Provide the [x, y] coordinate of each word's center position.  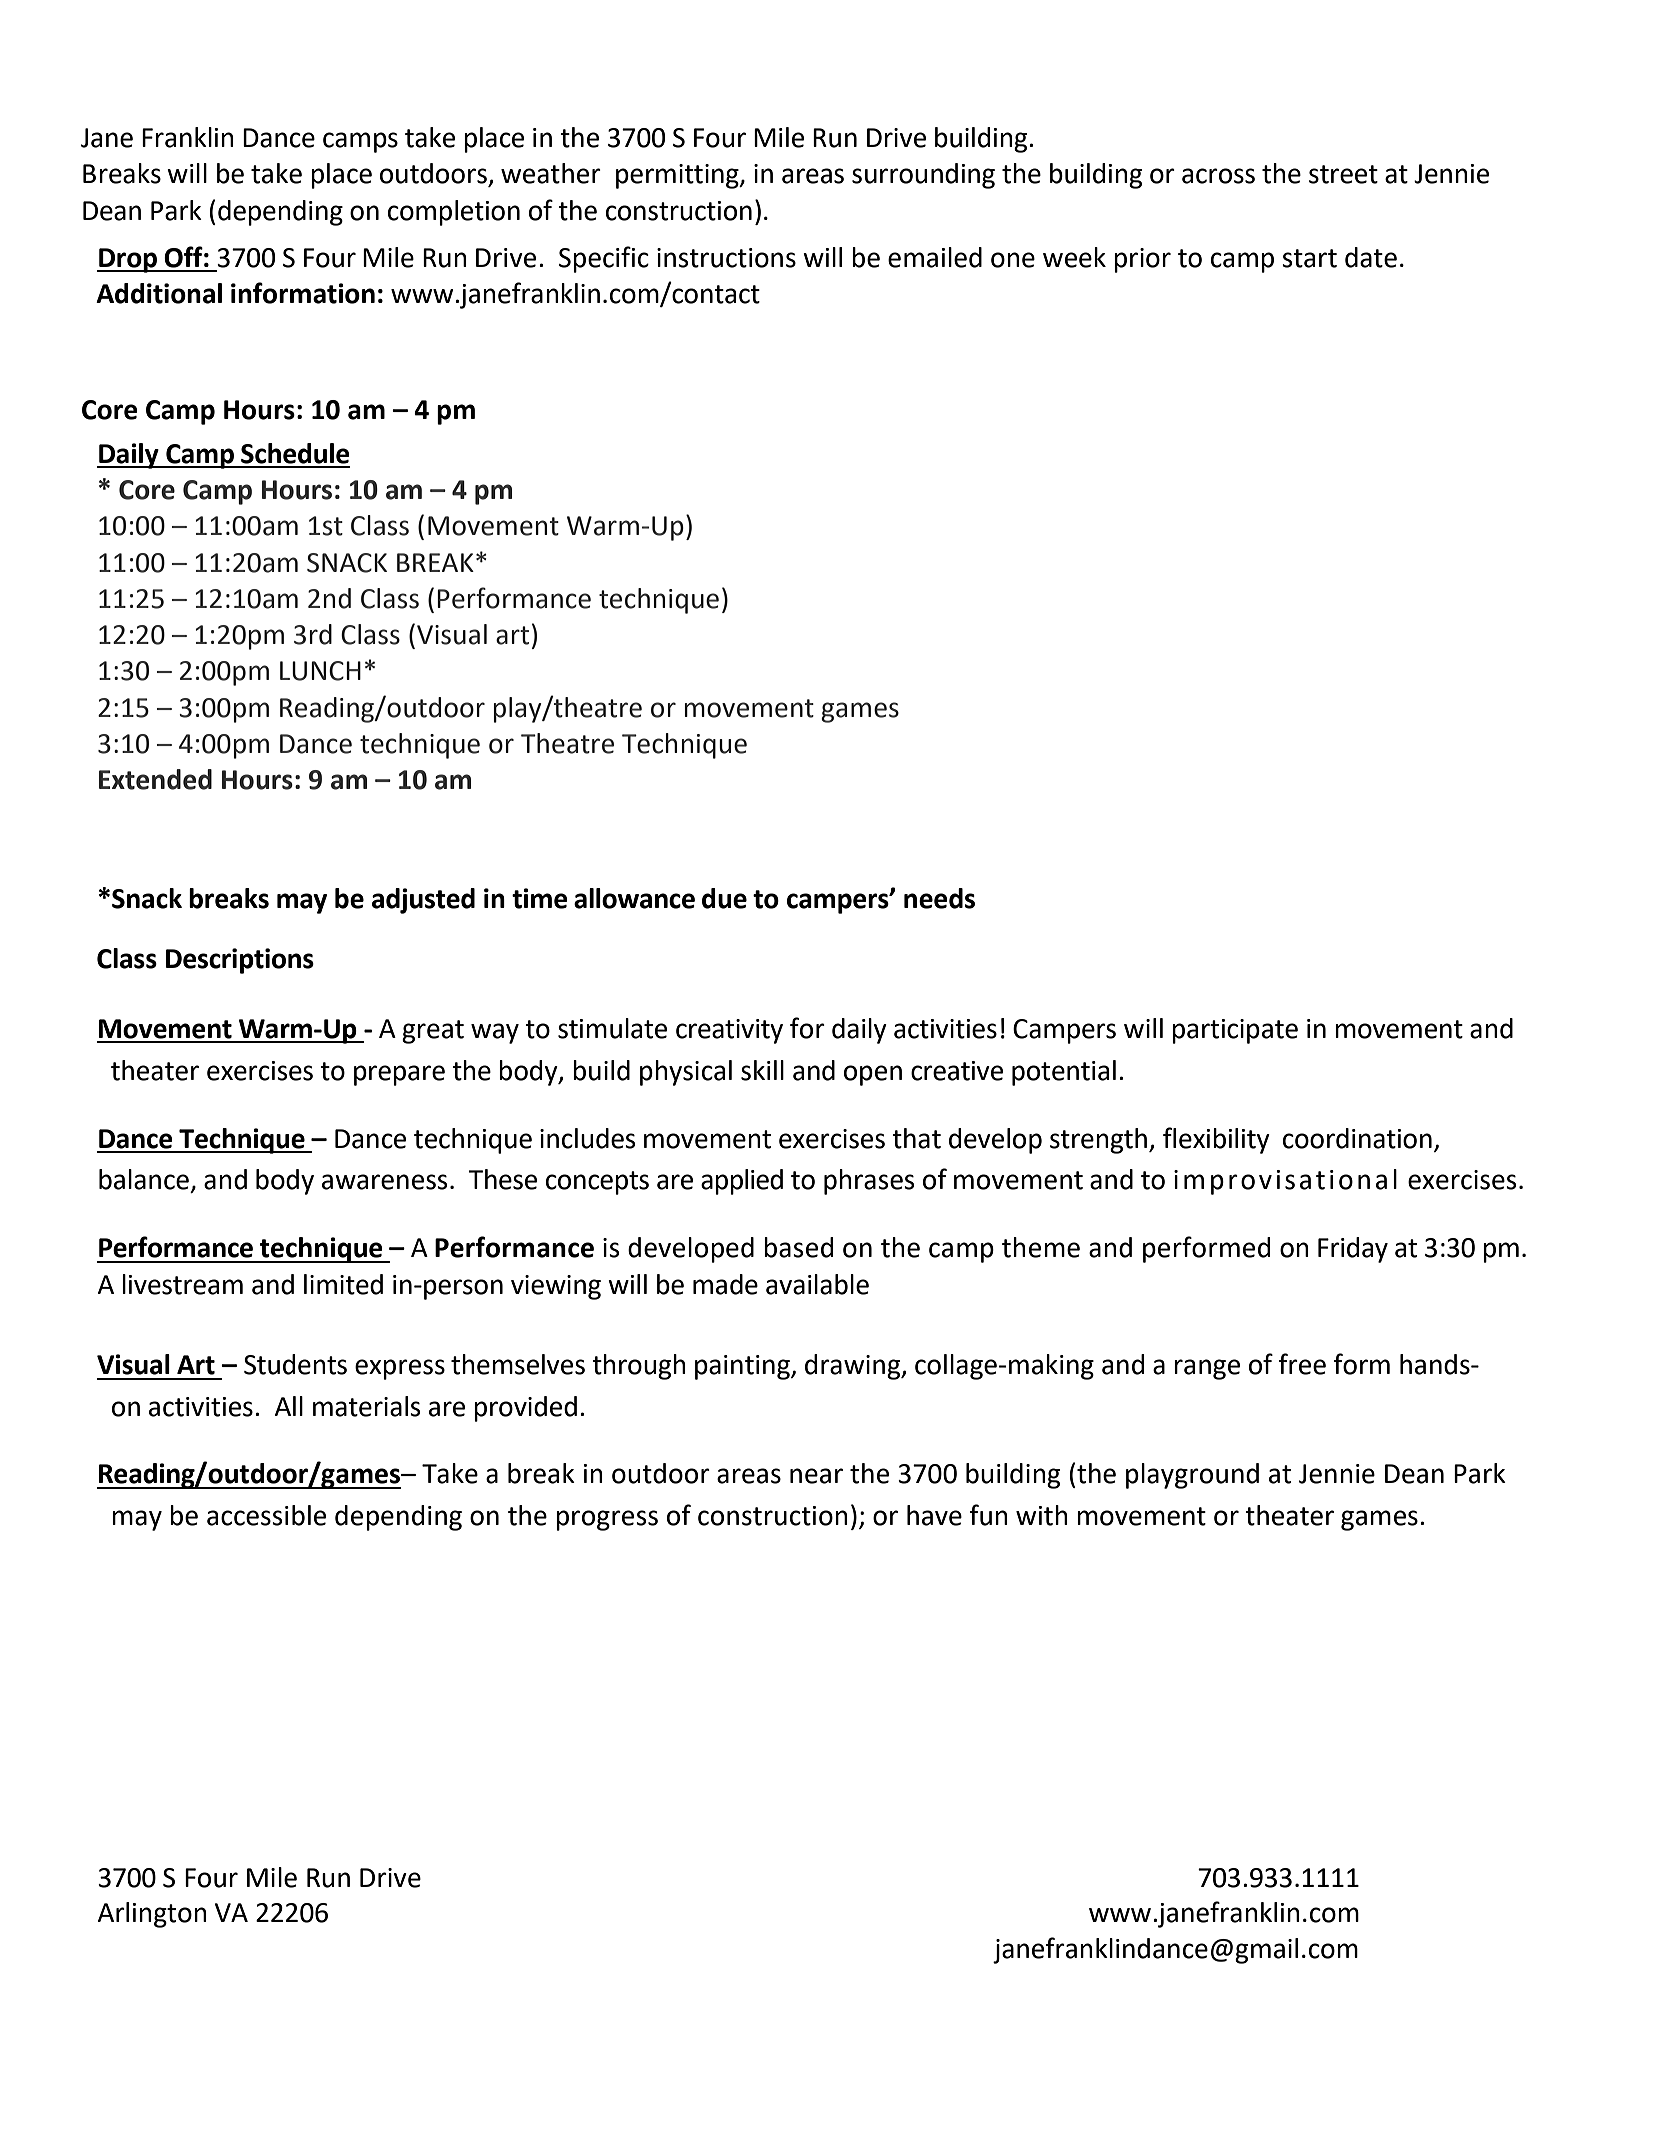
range [1207, 1369]
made [725, 1284]
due [724, 898]
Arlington [152, 1915]
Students [295, 1364]
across [1218, 176]
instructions [726, 258]
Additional [159, 293]
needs [939, 898]
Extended [155, 779]
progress [607, 1520]
